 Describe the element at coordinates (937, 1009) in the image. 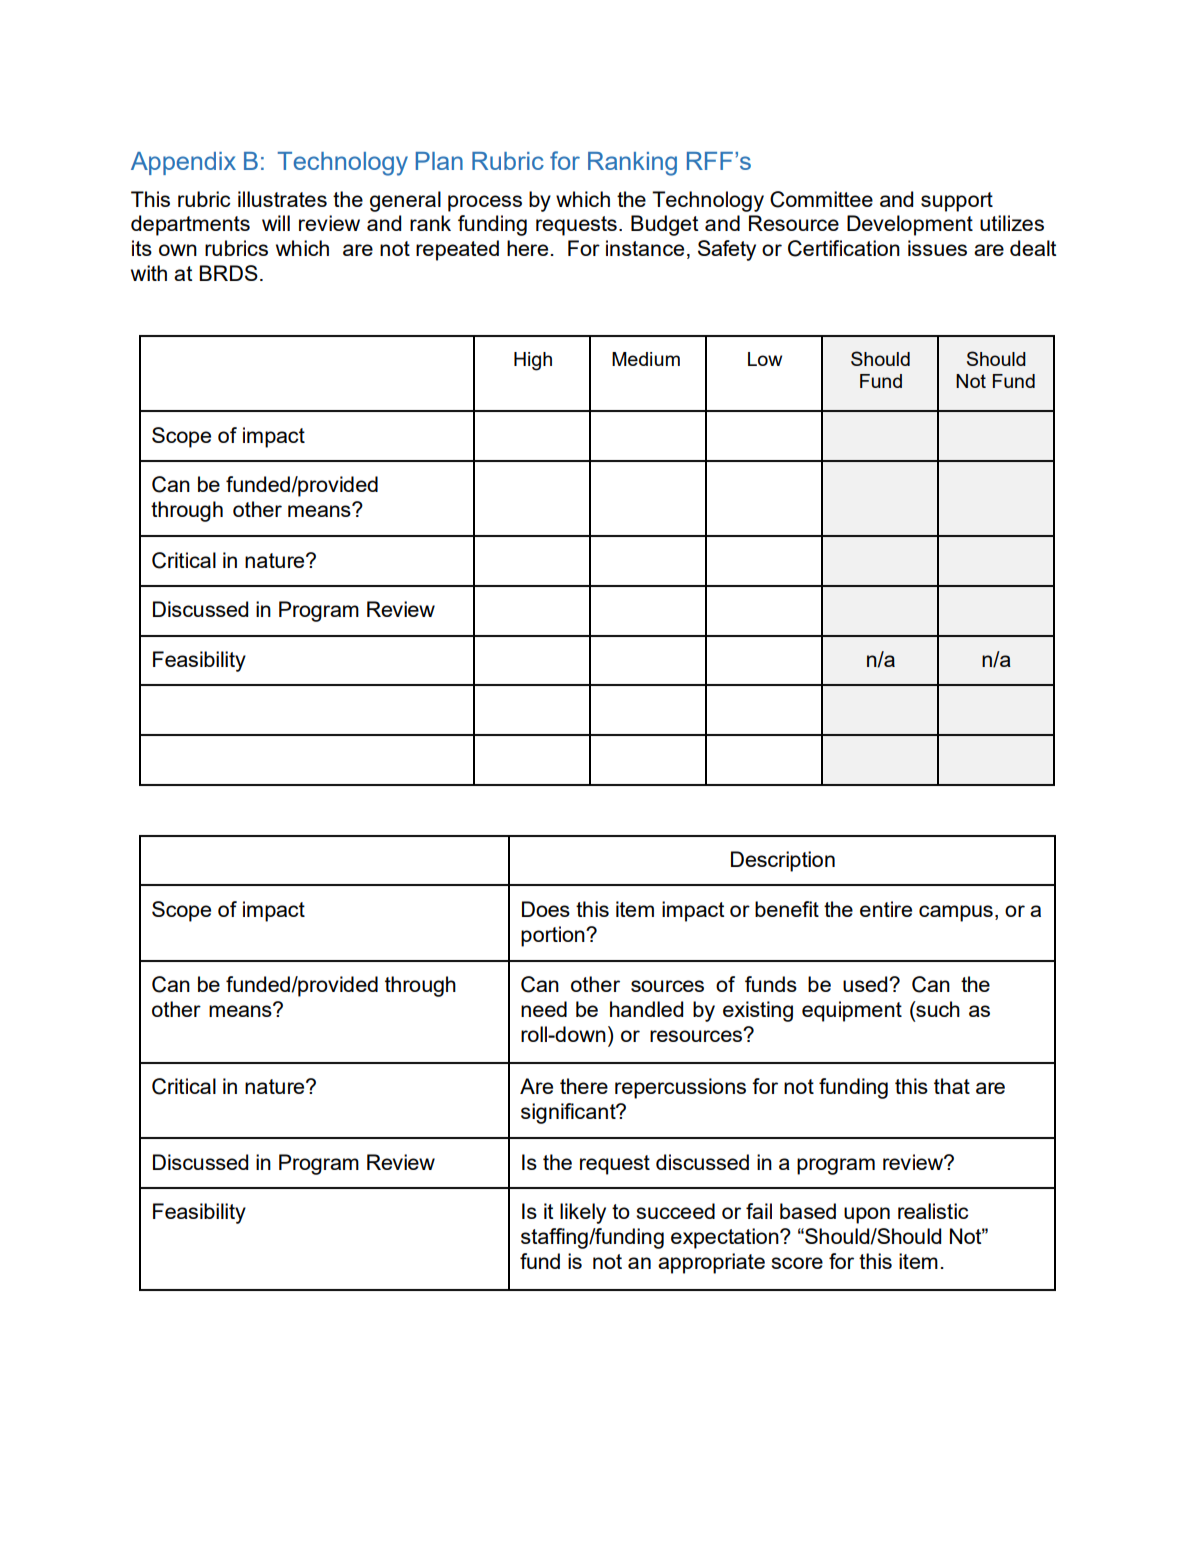

I see `such` at that location.
